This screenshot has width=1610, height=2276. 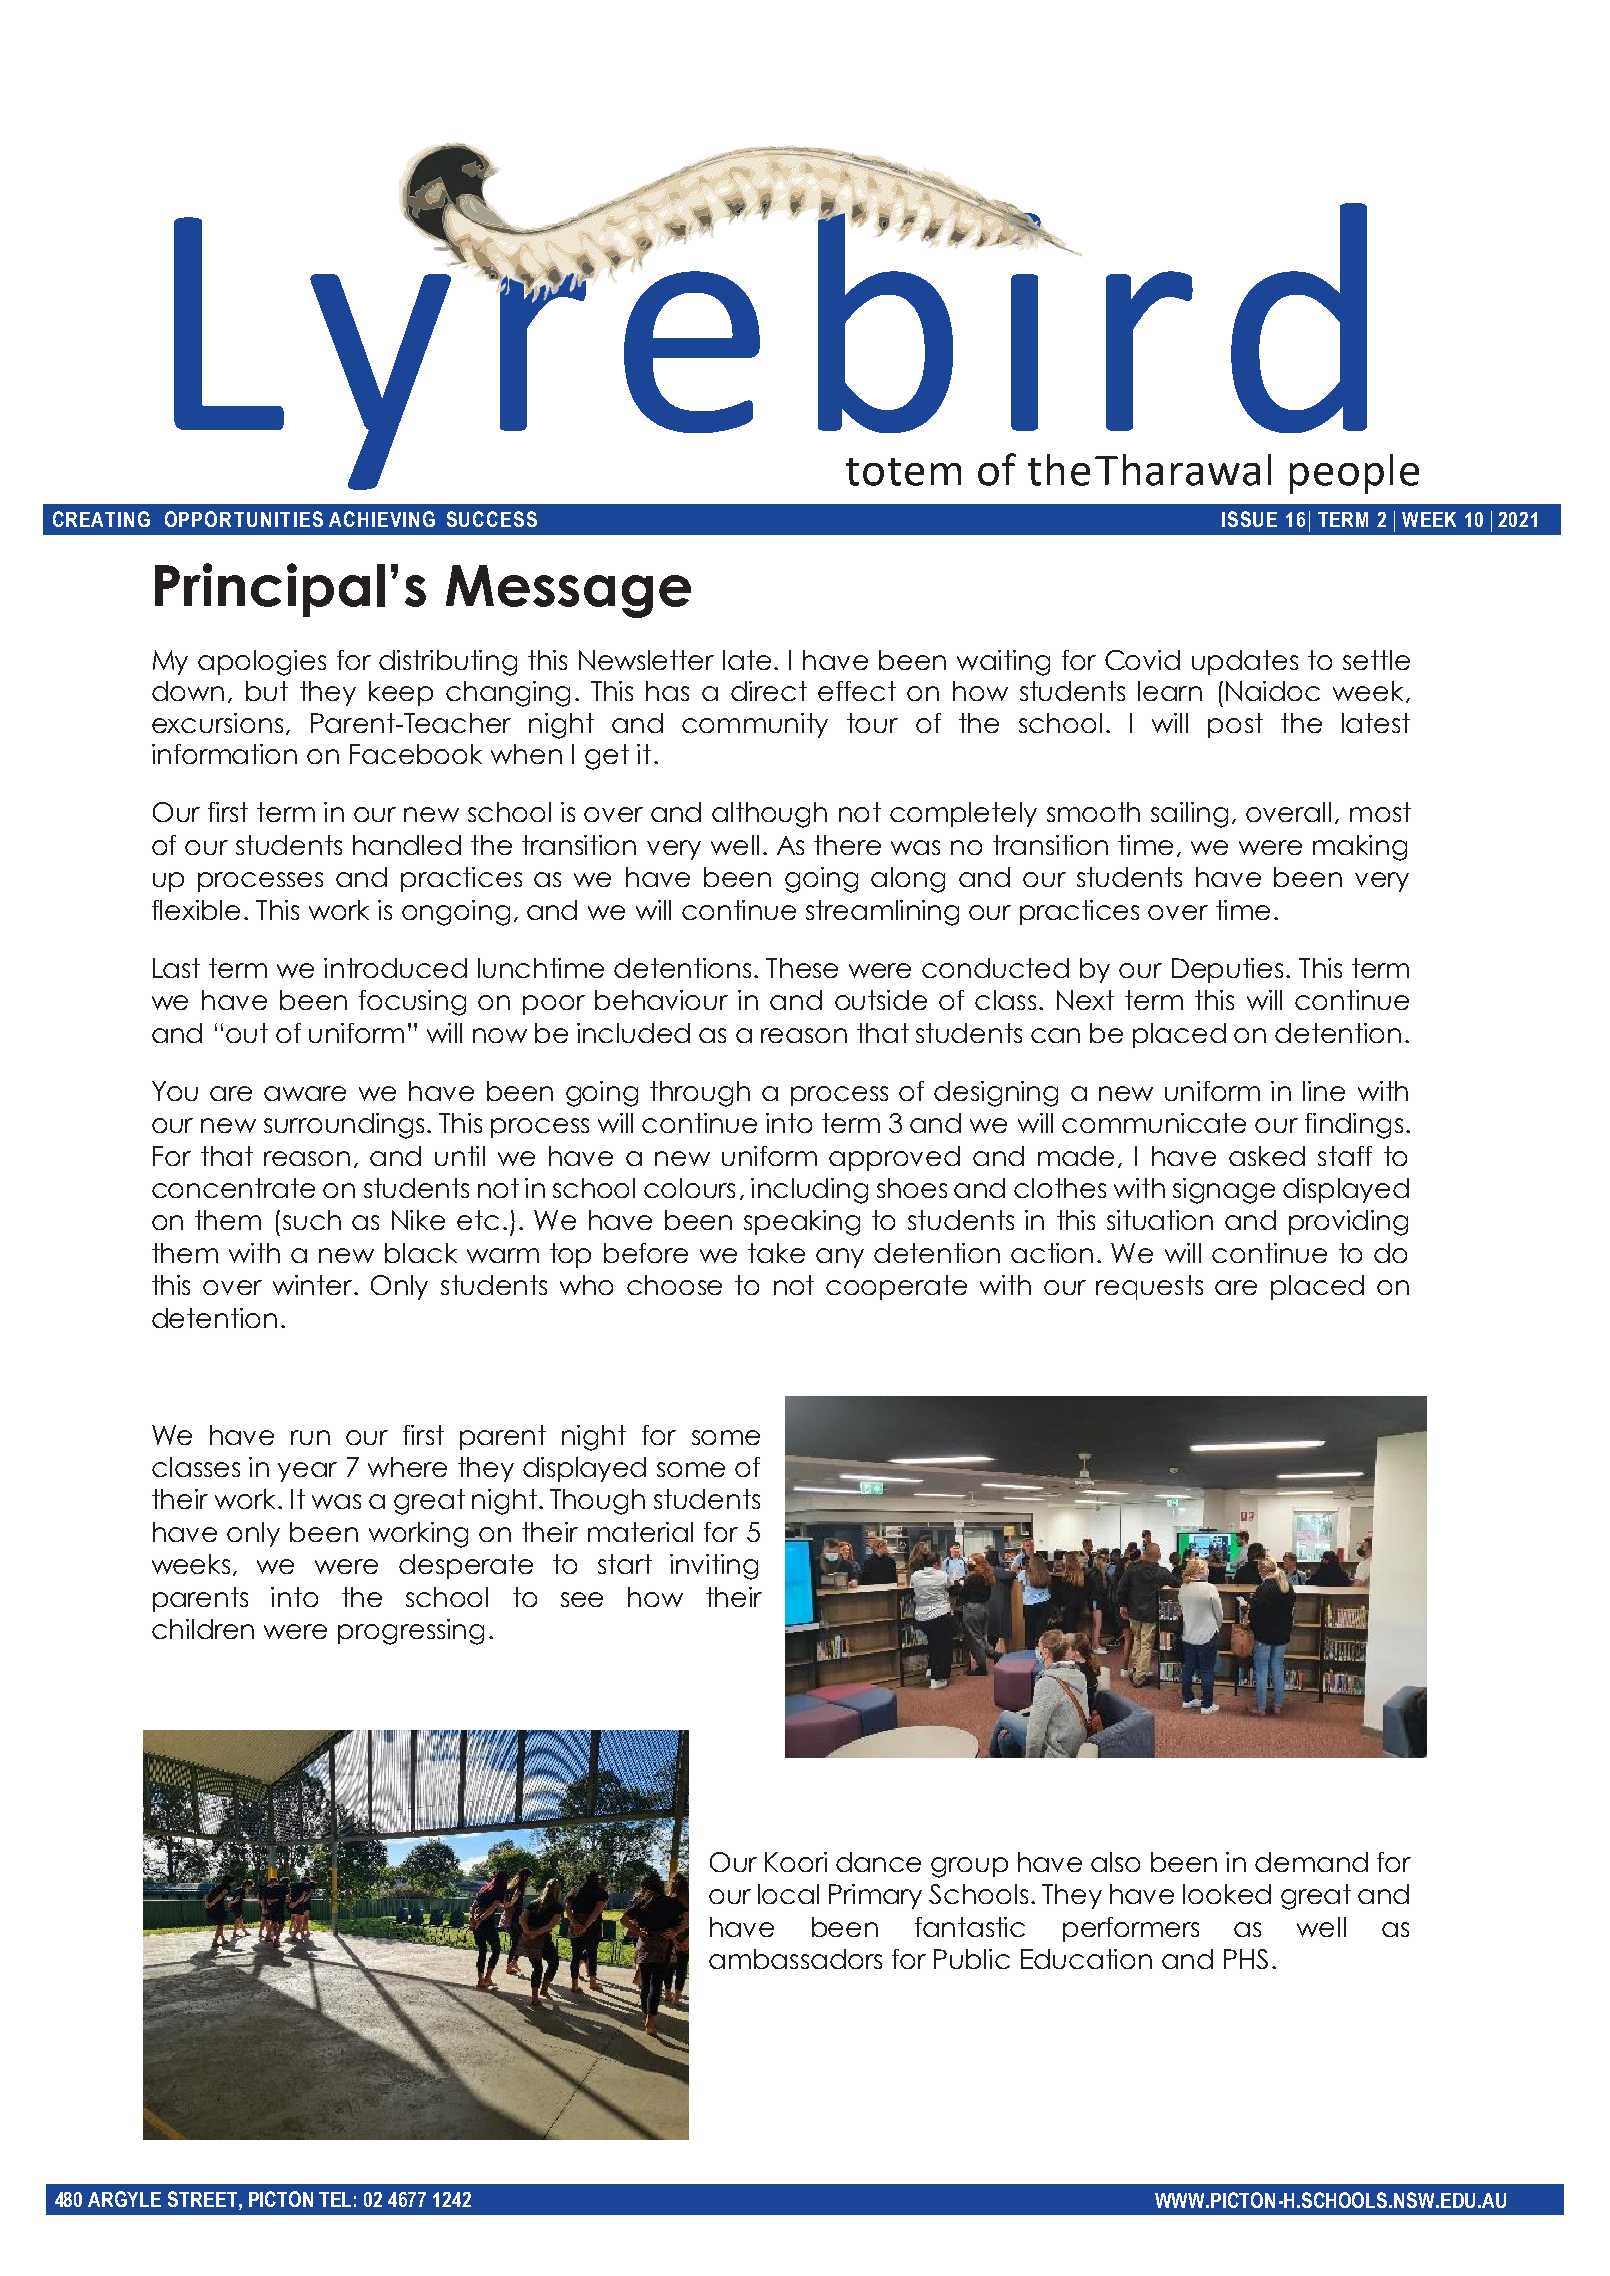 What do you see at coordinates (1149, 1287) in the screenshot?
I see `requests` at bounding box center [1149, 1287].
